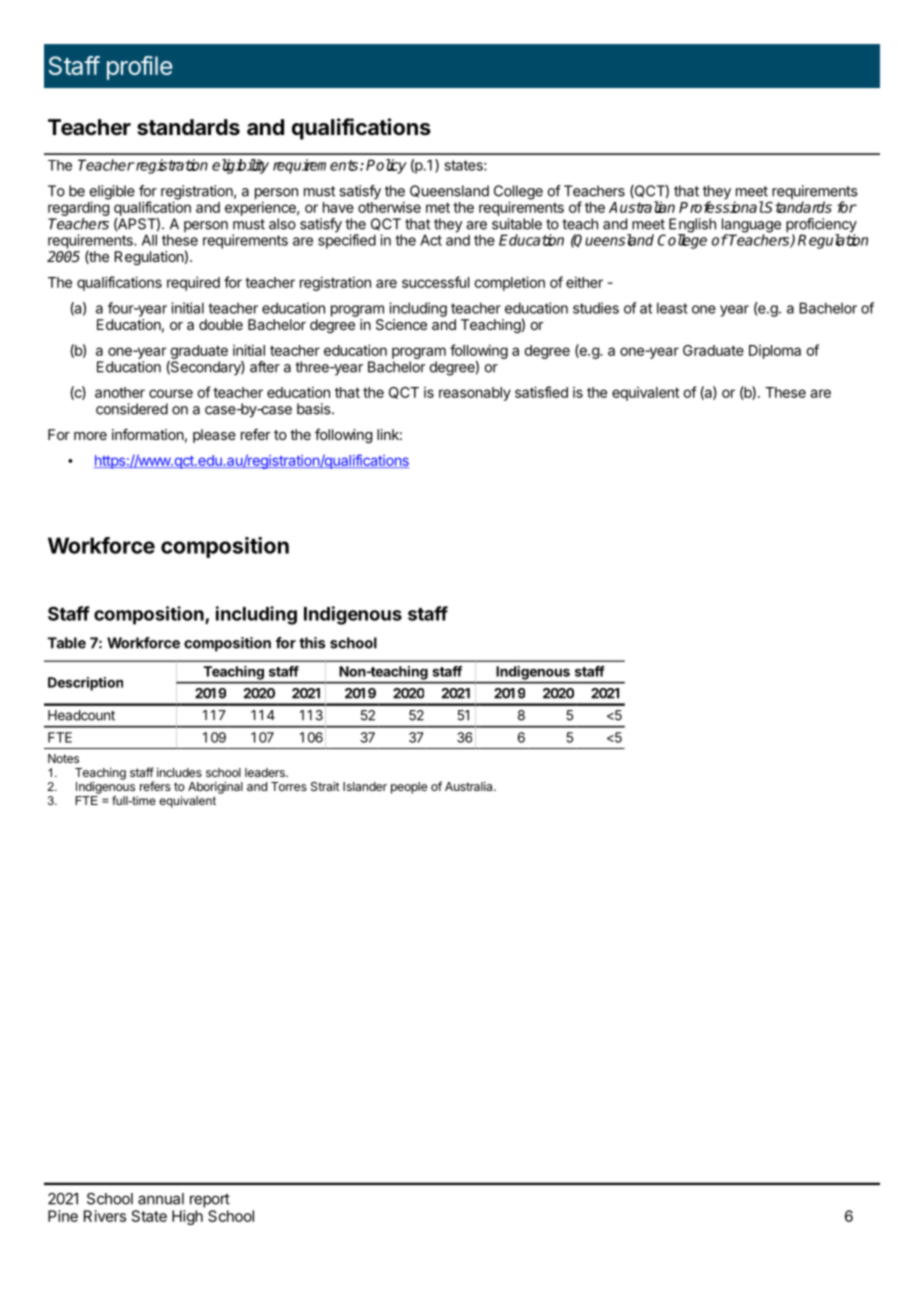 This image has width=924, height=1308. I want to click on people, so click(409, 788).
